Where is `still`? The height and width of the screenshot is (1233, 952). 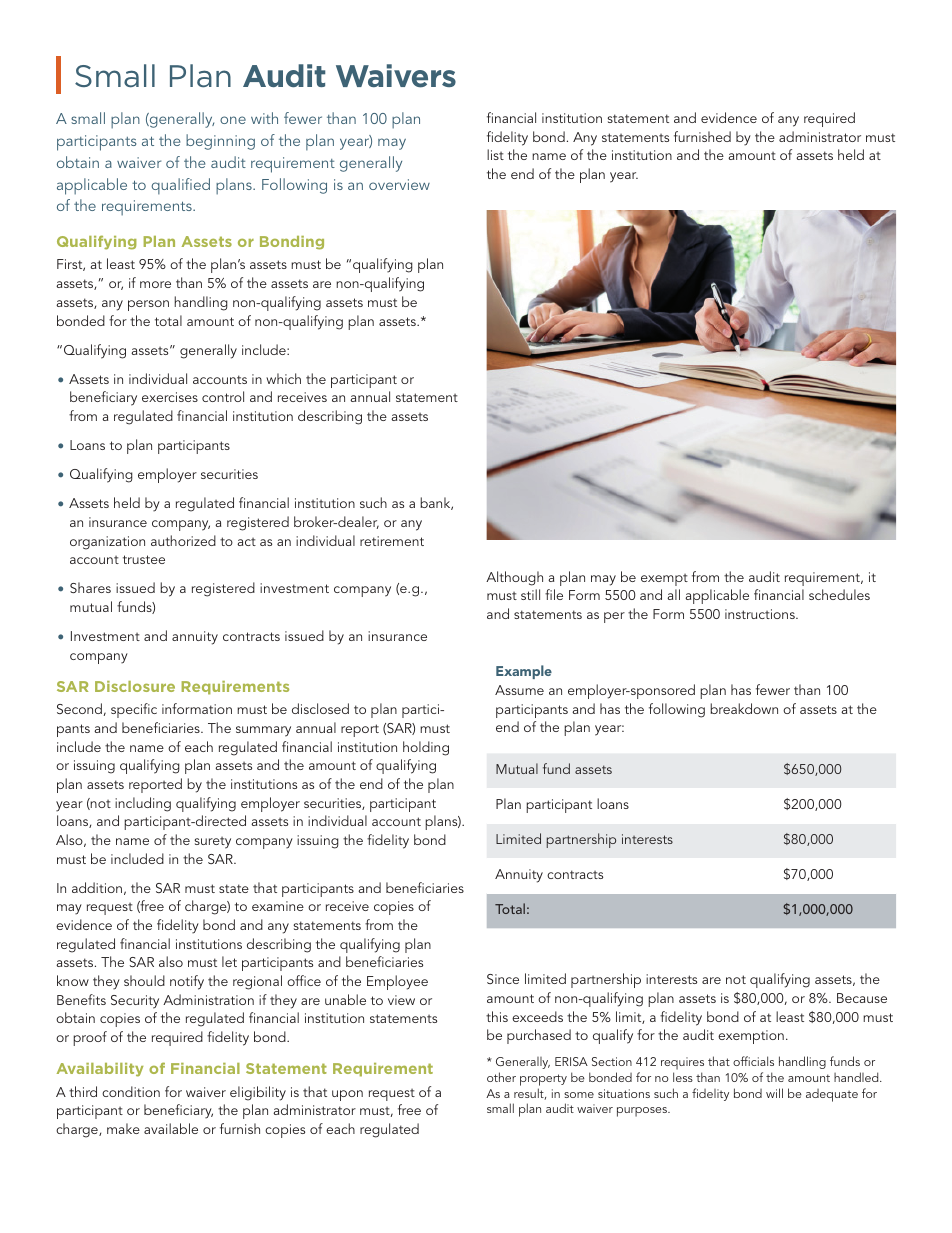
still is located at coordinates (530, 594).
